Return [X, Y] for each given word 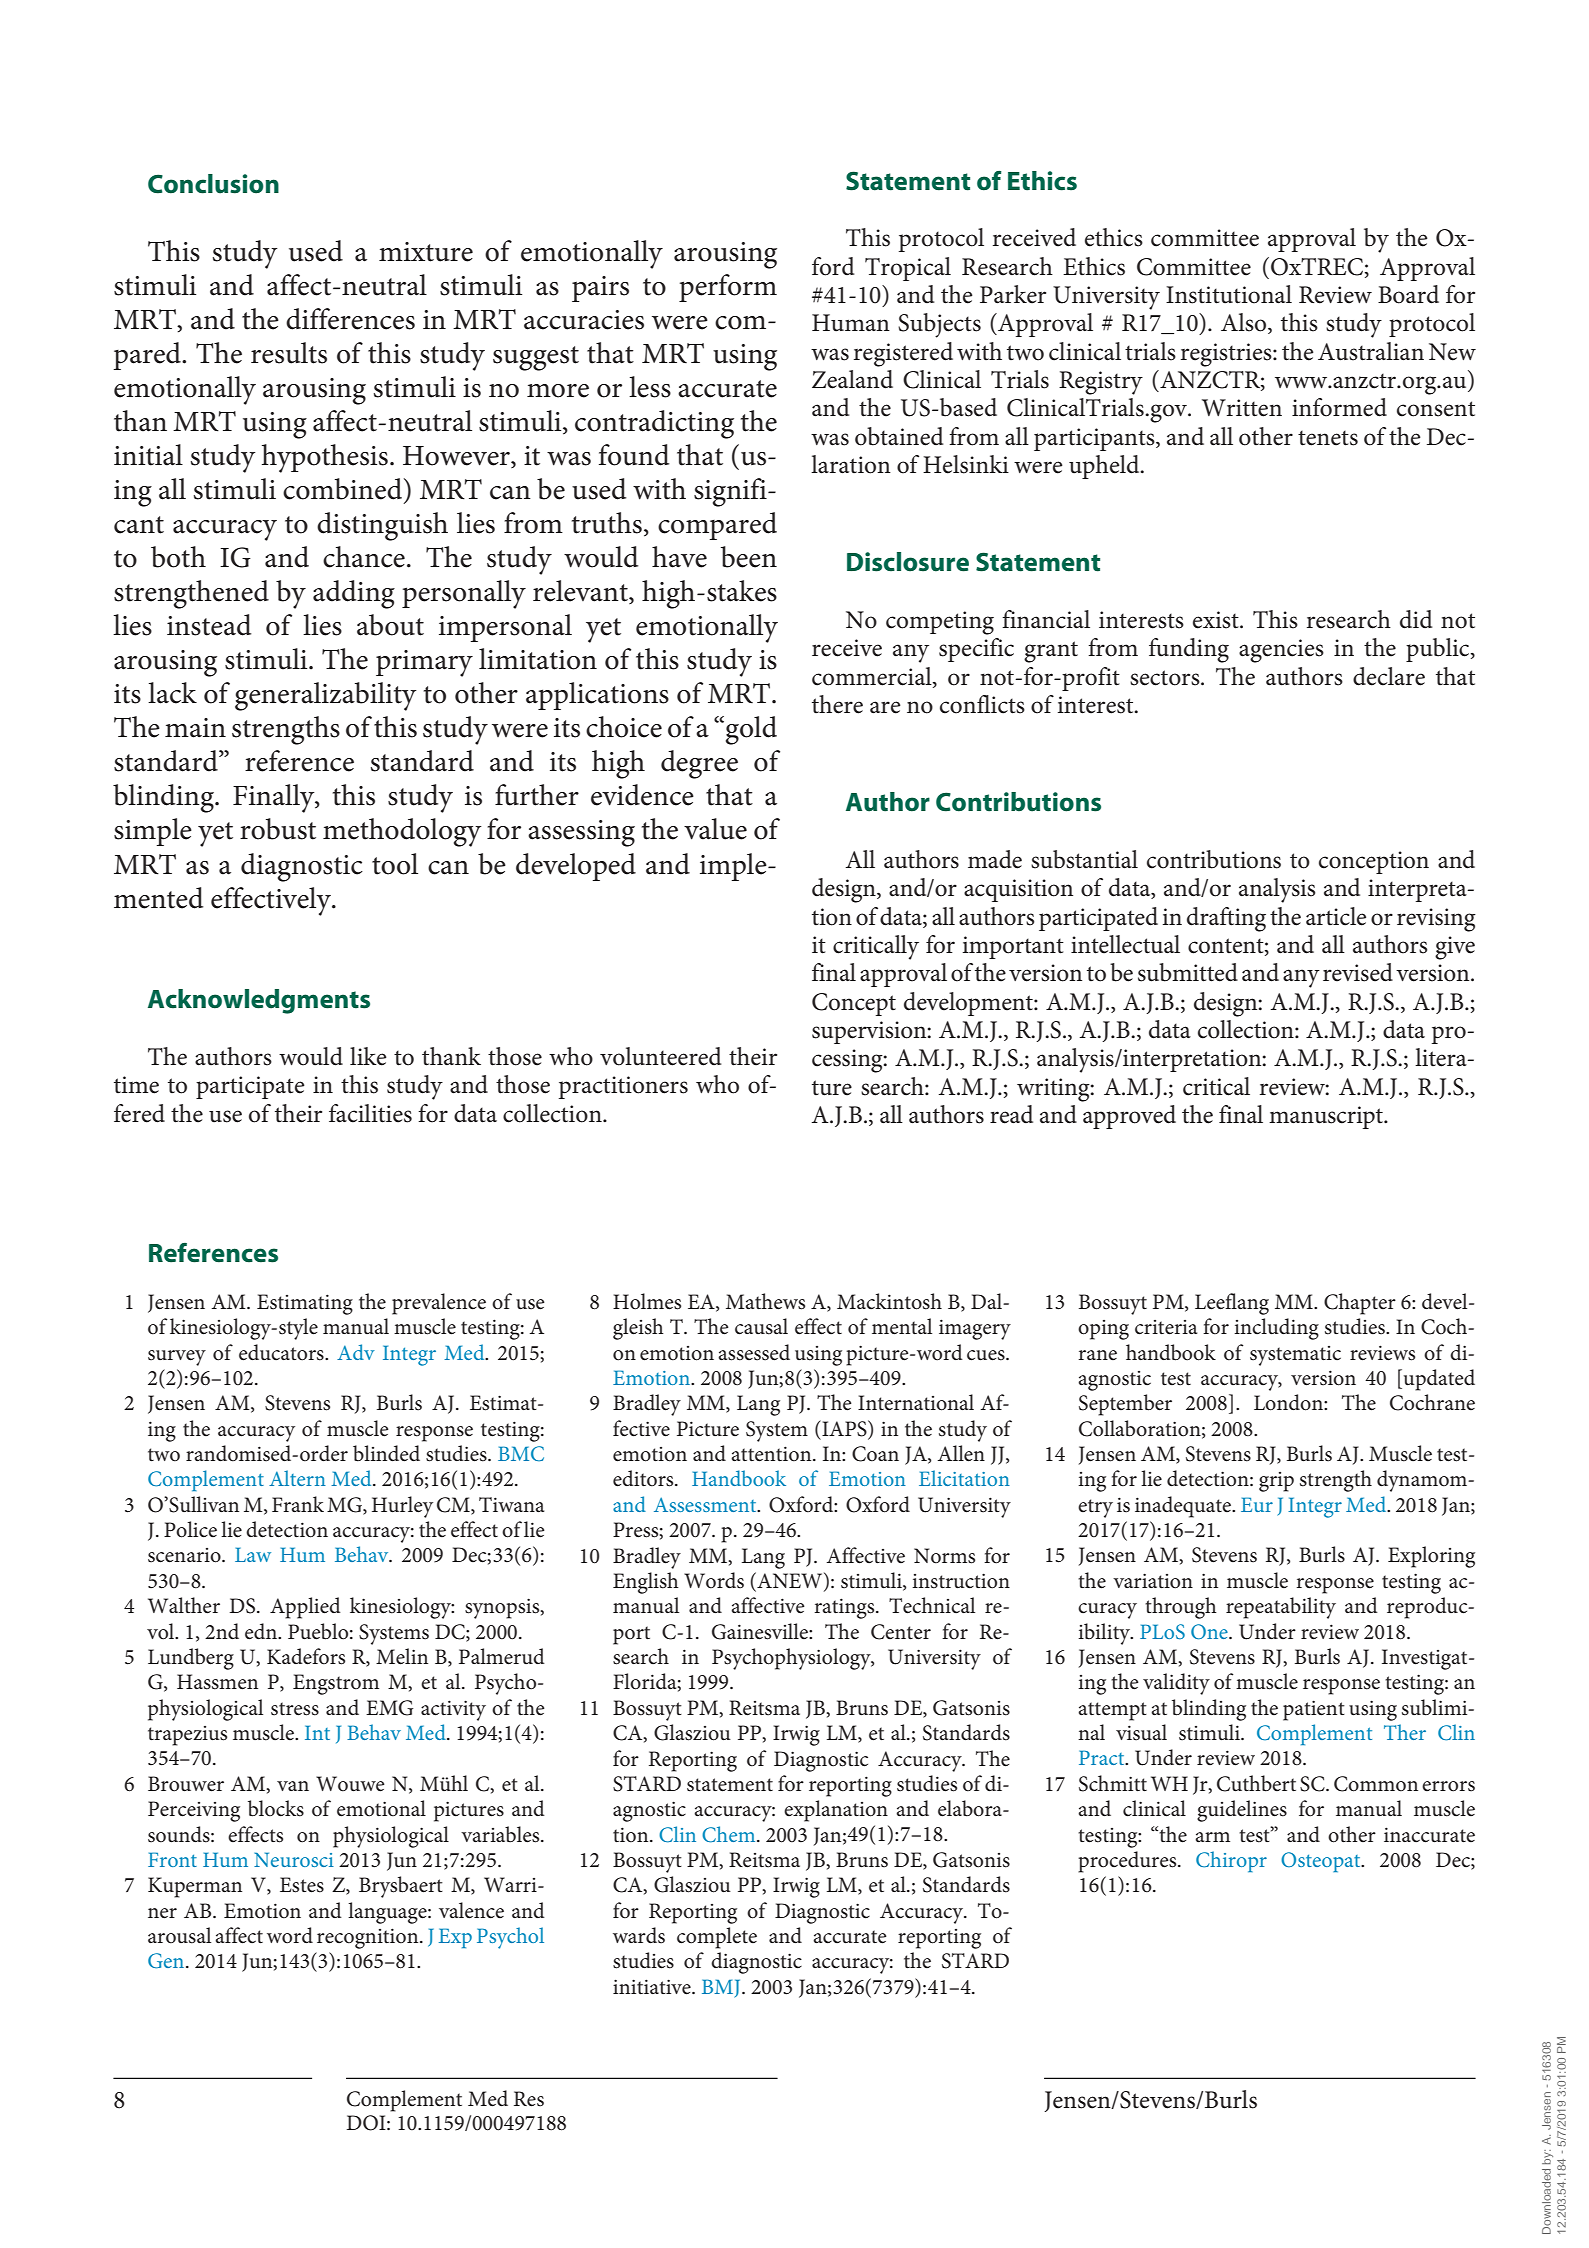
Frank [298, 1504]
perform [728, 288]
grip [1276, 1482]
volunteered [660, 1056]
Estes [302, 1885]
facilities [370, 1113]
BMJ [722, 1988]
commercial [873, 677]
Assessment [706, 1504]
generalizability [326, 696]
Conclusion [213, 184]
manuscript [1327, 1117]
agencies [1281, 651]
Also [1245, 323]
